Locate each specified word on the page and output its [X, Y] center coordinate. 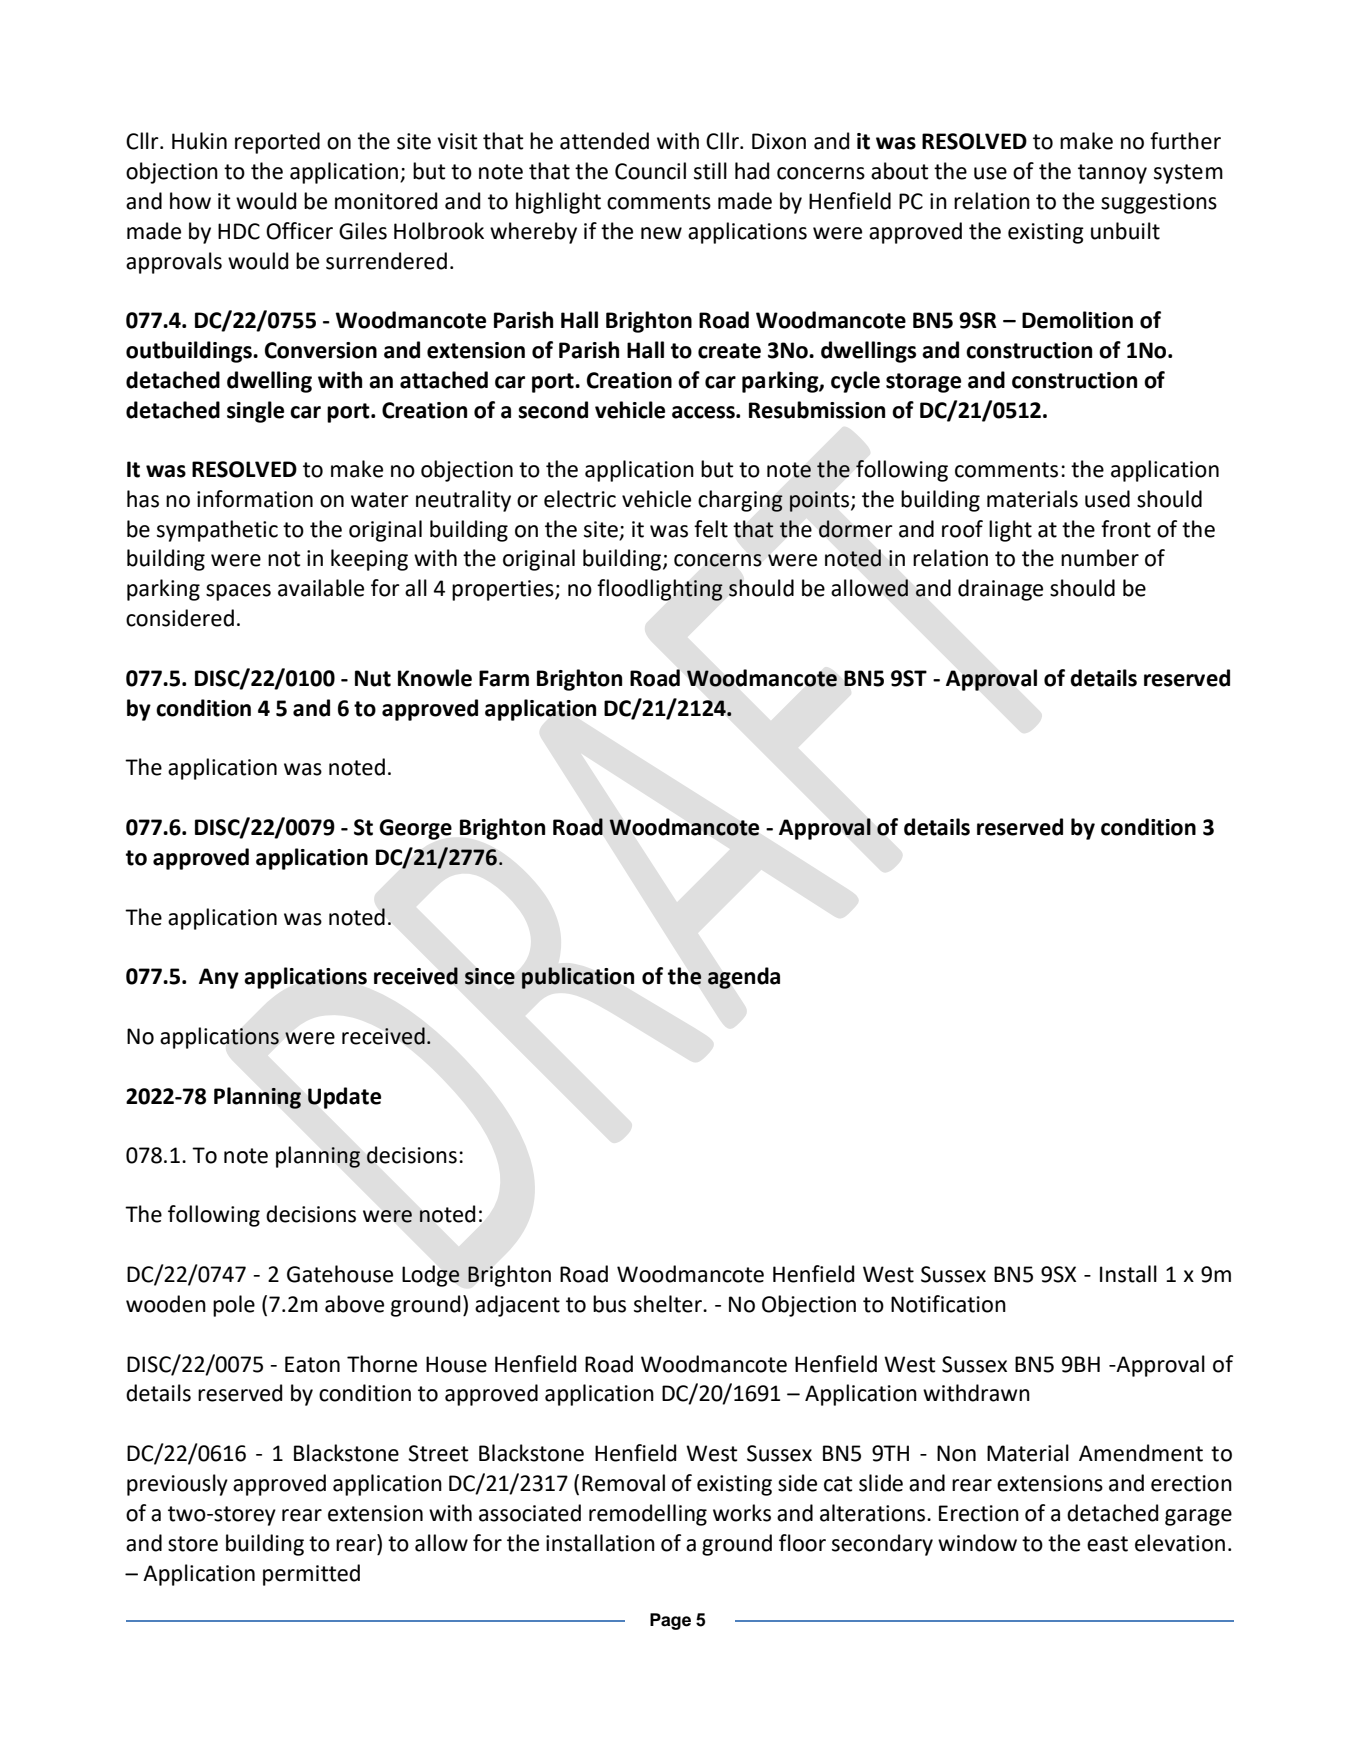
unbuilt [1125, 231]
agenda [744, 978]
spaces [238, 592]
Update [344, 1098]
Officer [299, 231]
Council [650, 171]
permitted [311, 1575]
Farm [504, 678]
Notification [948, 1304]
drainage [1000, 590]
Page [670, 1621]
